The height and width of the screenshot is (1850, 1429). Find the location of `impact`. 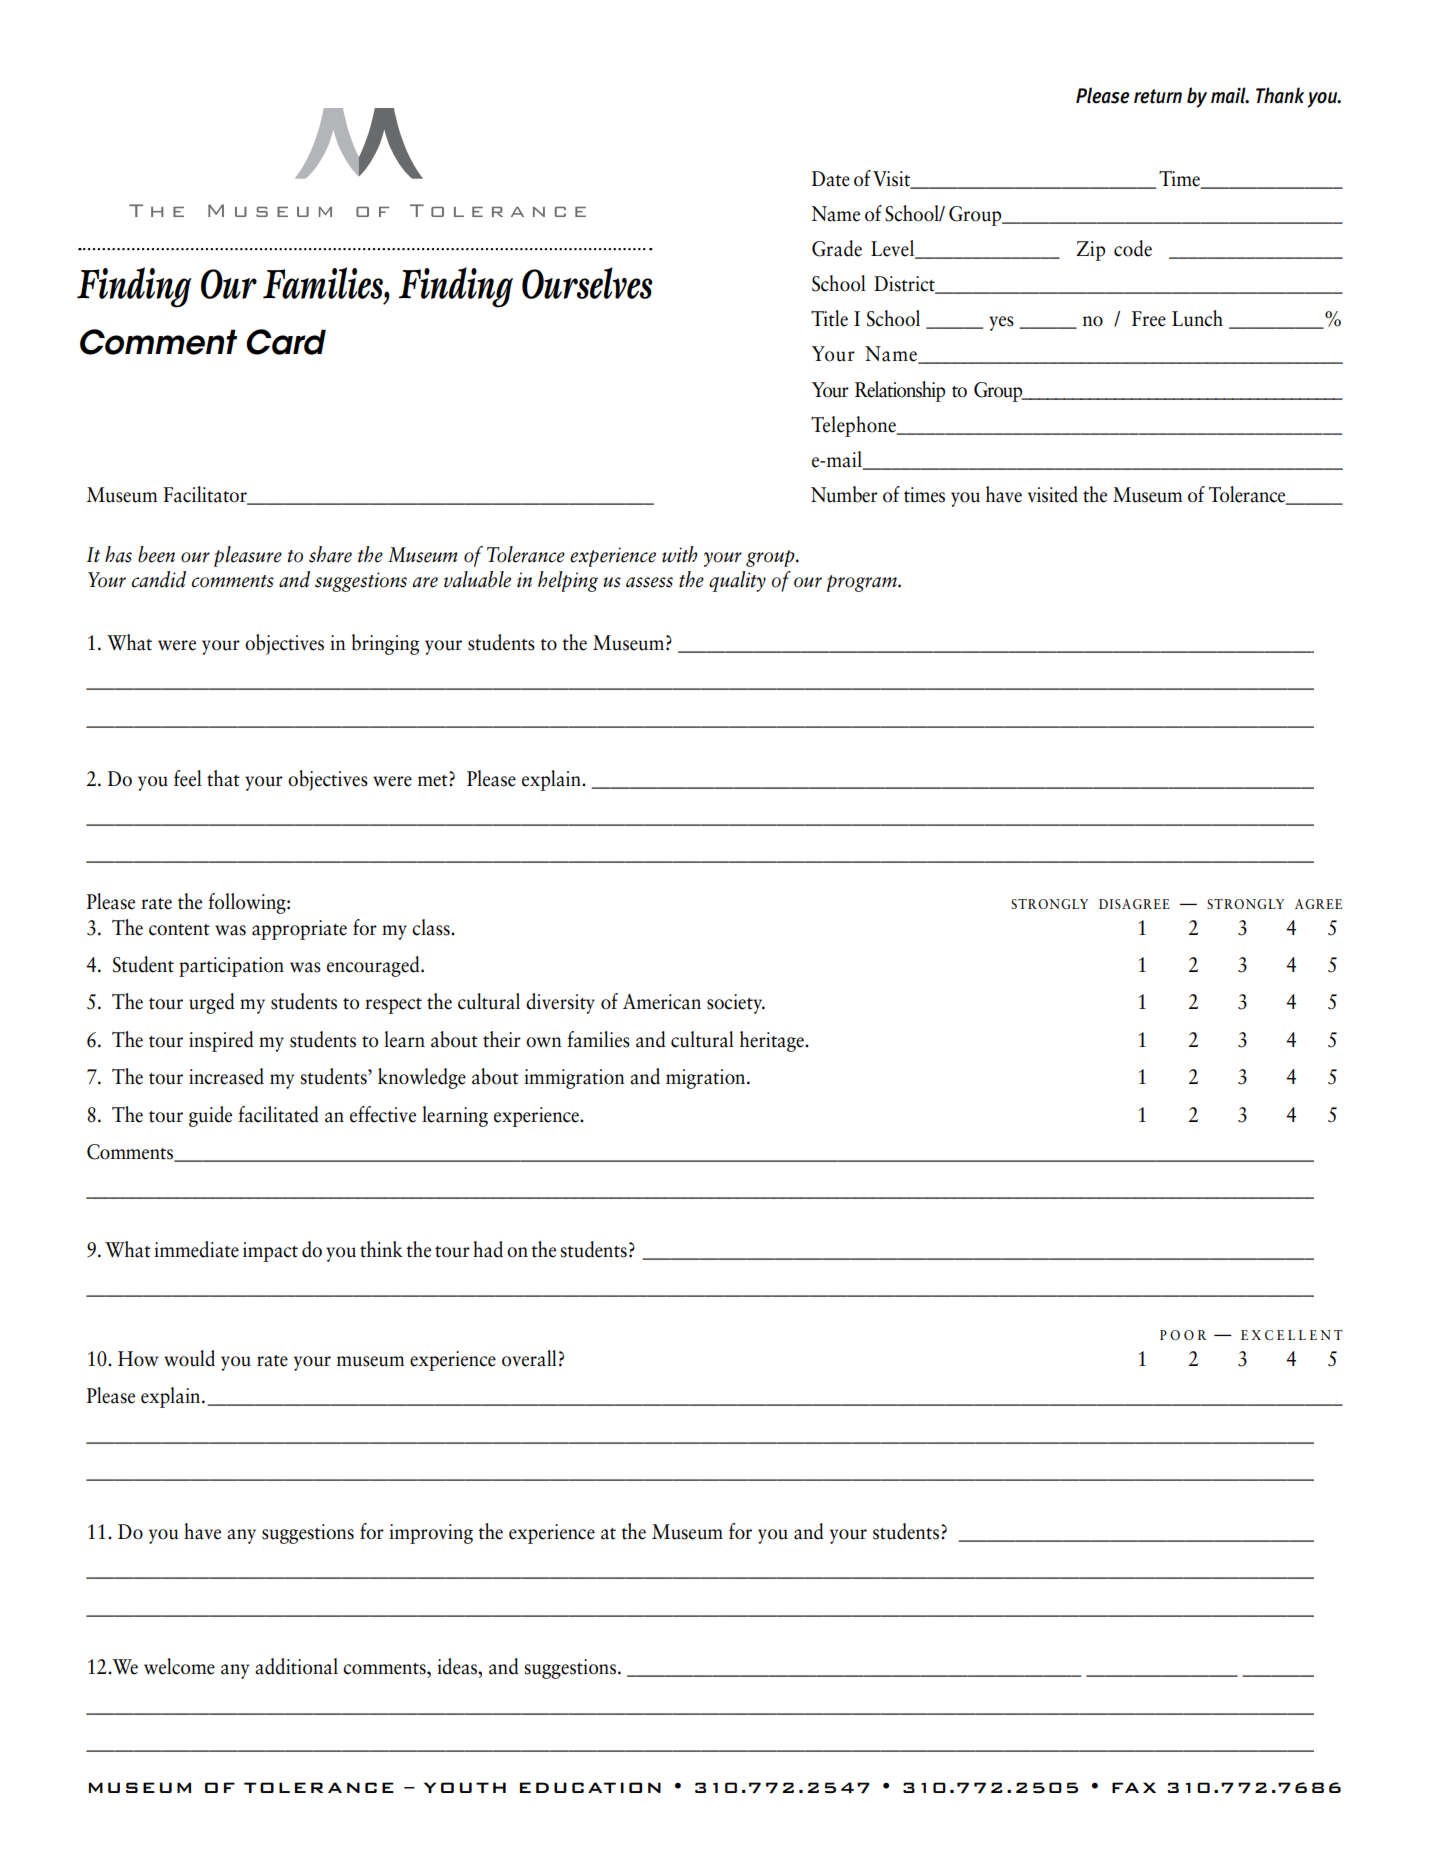

impact is located at coordinates (270, 1252).
